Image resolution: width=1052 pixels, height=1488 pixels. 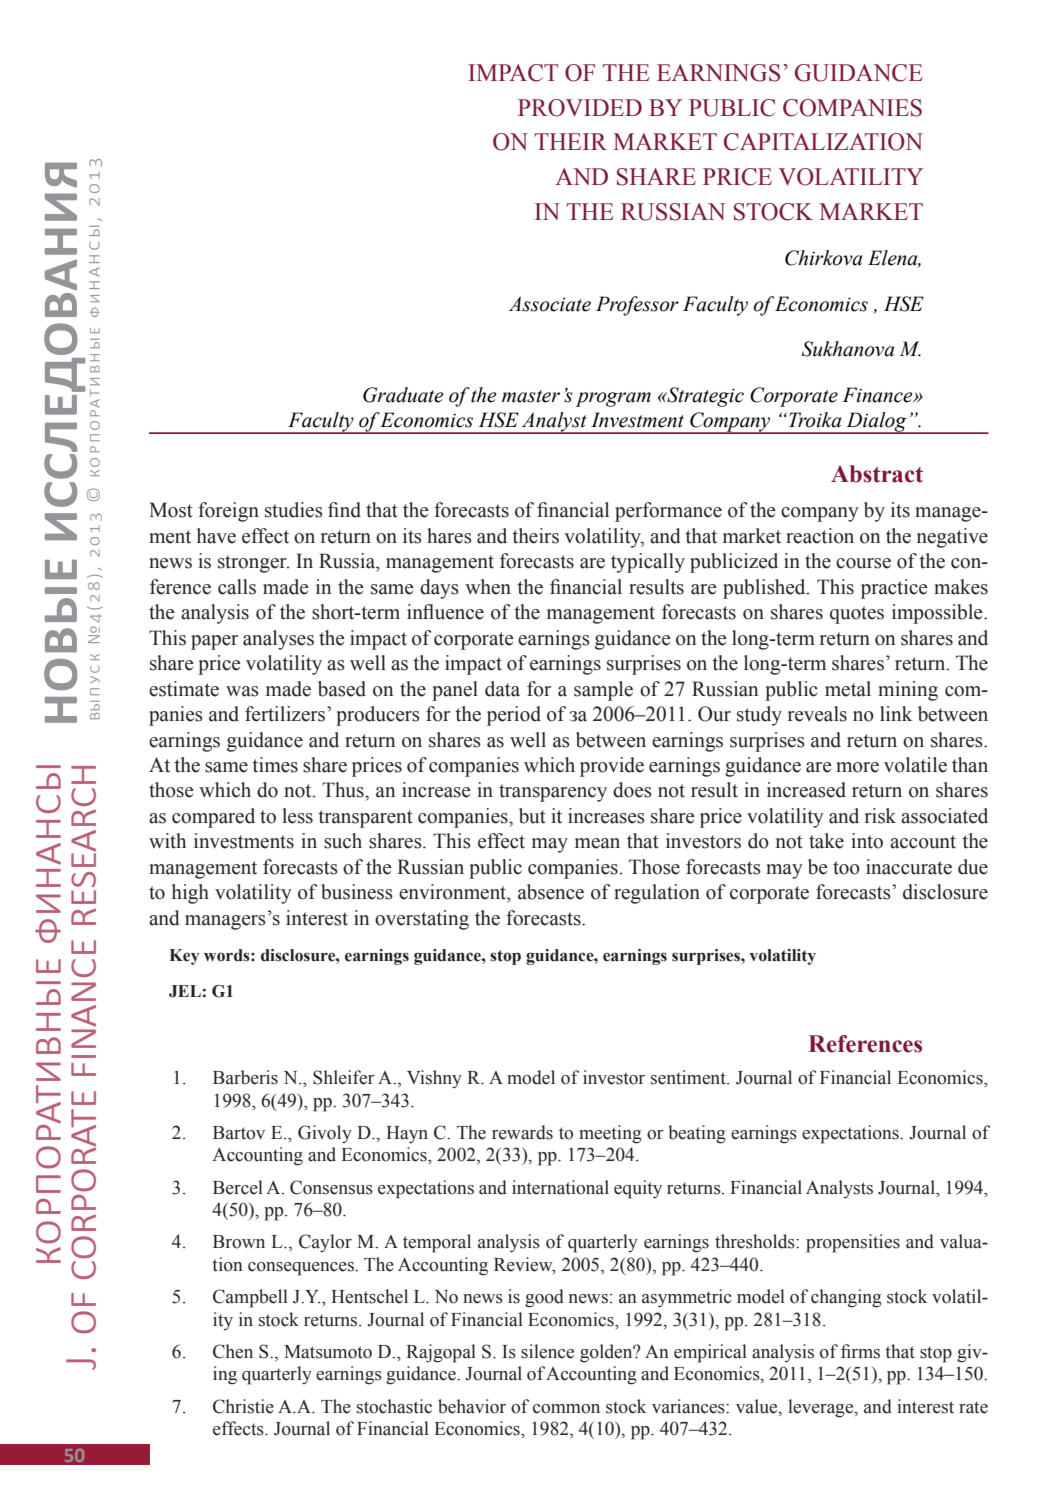 I want to click on rewards, so click(x=522, y=1132).
